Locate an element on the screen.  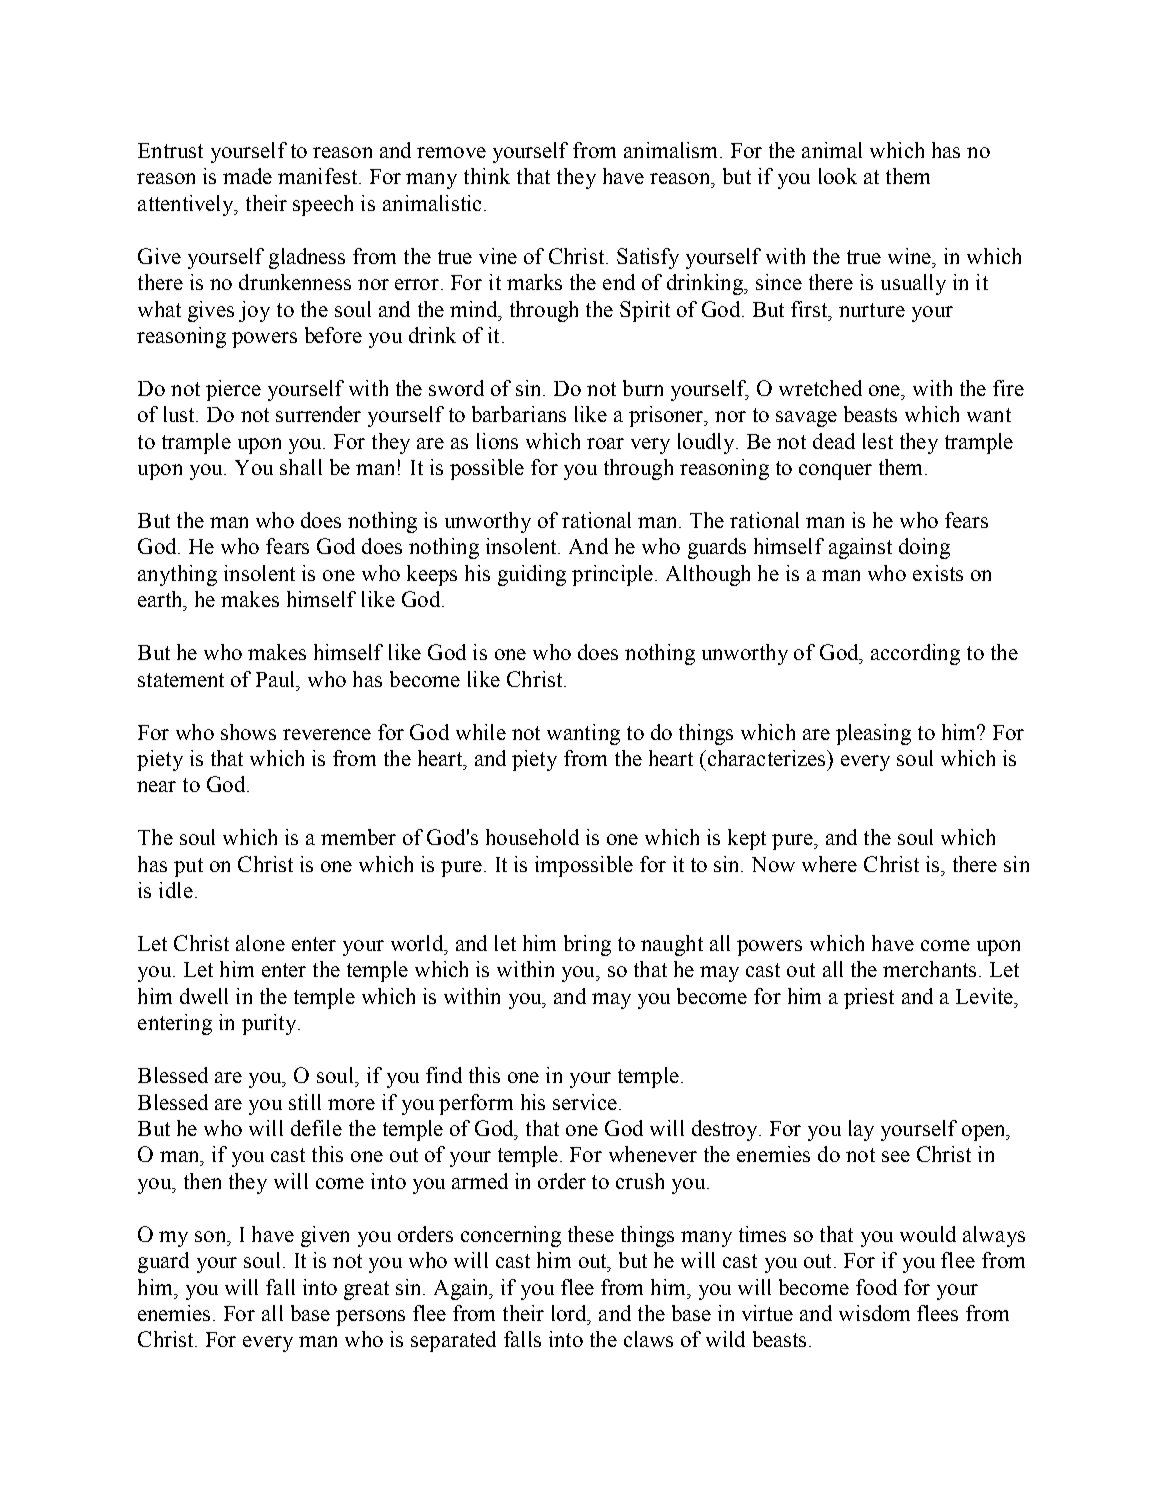
think is located at coordinates (487, 176).
